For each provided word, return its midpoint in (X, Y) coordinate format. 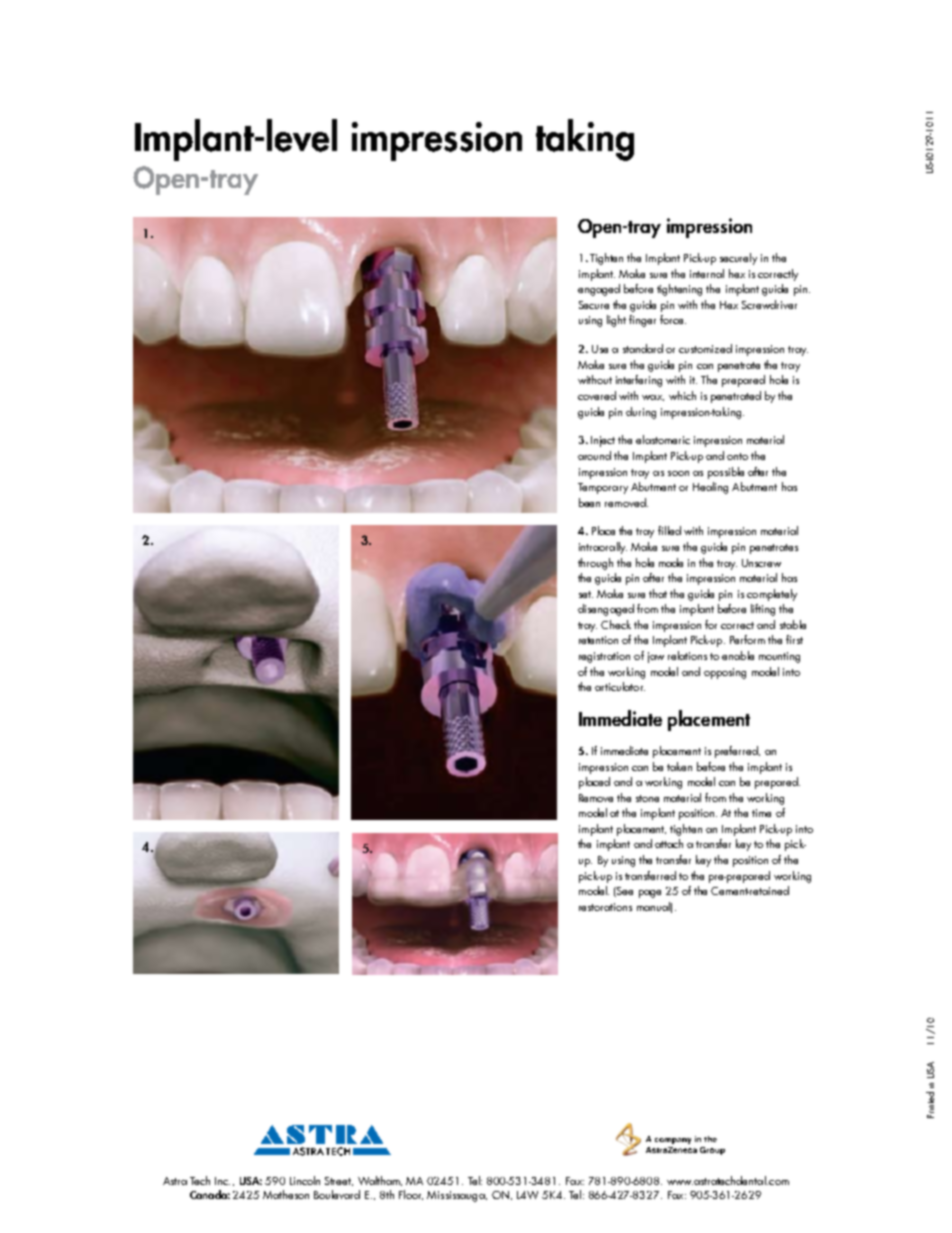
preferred (737, 752)
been (589, 502)
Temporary (603, 488)
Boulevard (337, 1194)
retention (598, 640)
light (616, 321)
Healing (710, 488)
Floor (411, 1195)
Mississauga (457, 1196)
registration (604, 657)
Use (600, 349)
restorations (605, 907)
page (650, 894)
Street (339, 1181)
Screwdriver (769, 304)
